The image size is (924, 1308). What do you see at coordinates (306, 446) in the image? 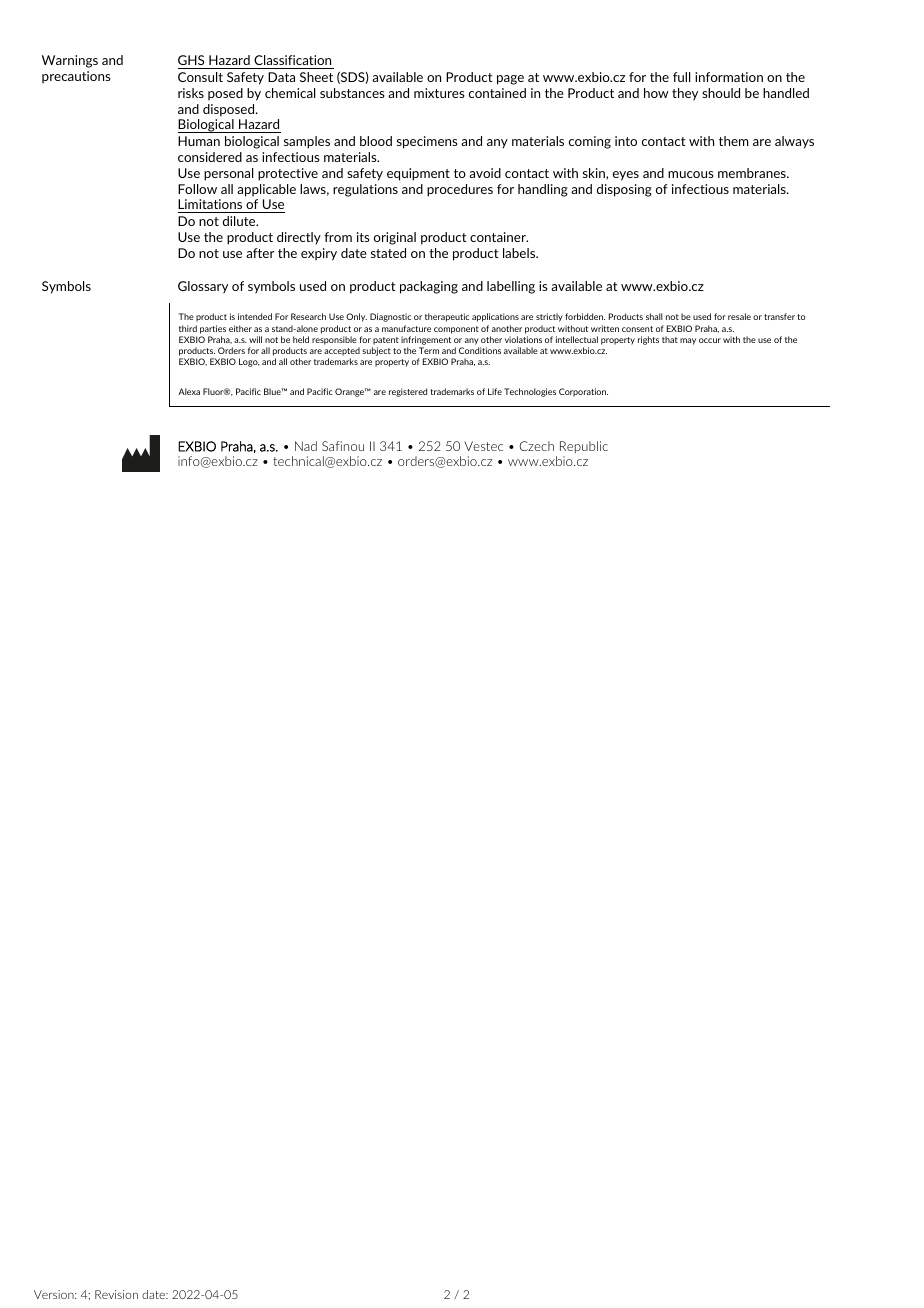
I see `Nad` at bounding box center [306, 446].
